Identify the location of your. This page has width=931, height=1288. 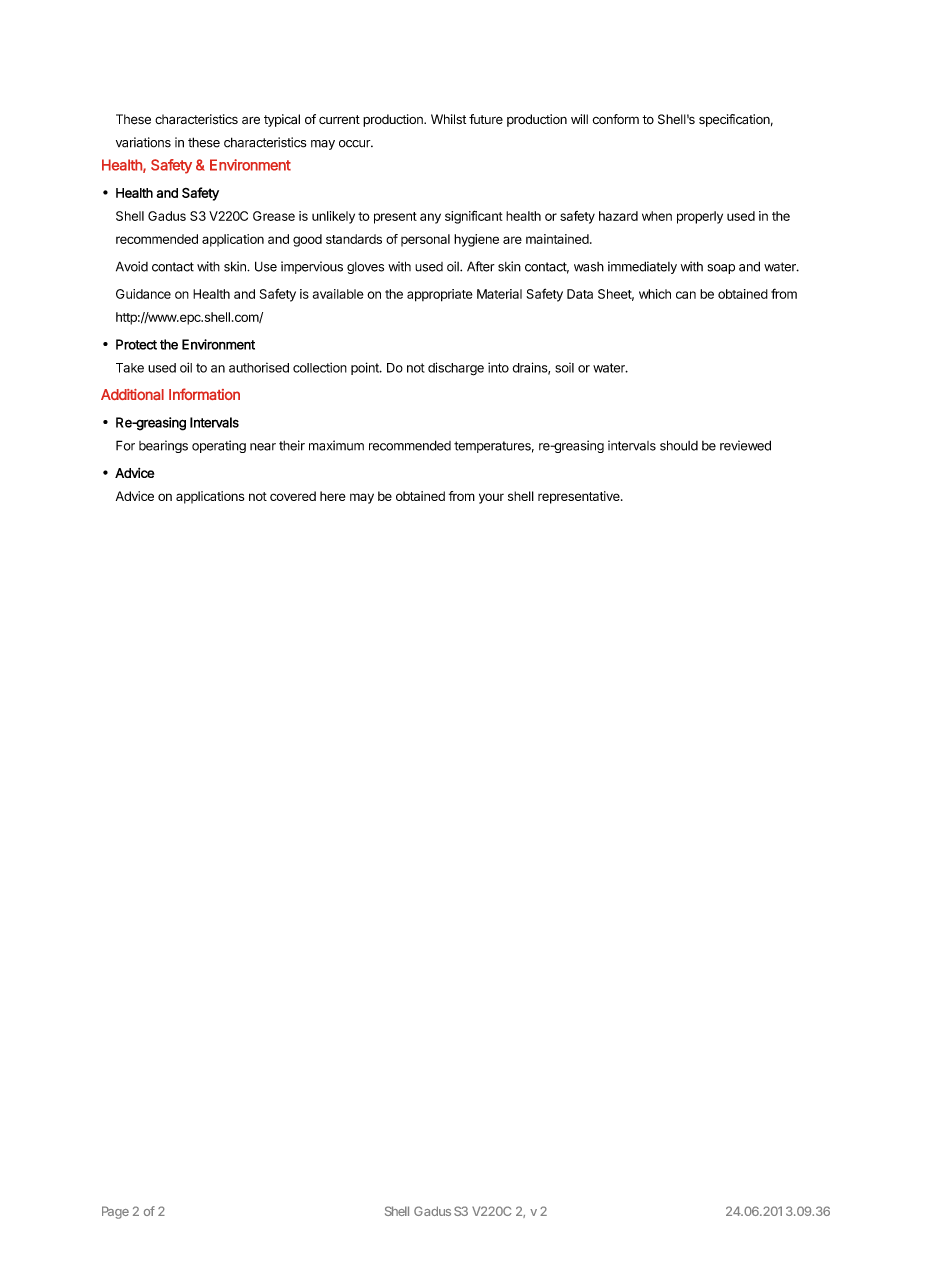
(491, 498).
